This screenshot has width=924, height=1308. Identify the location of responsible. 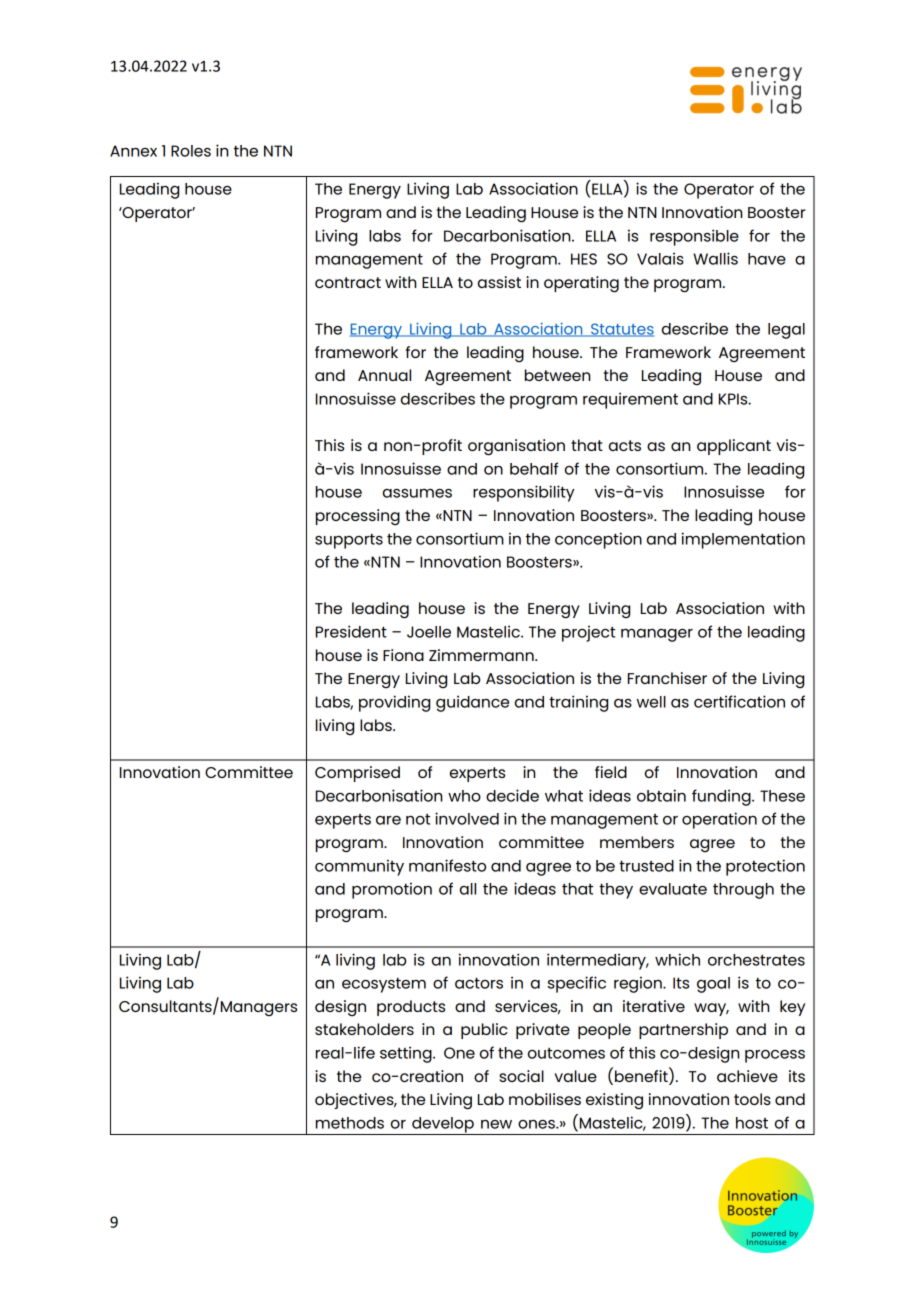
(694, 237).
